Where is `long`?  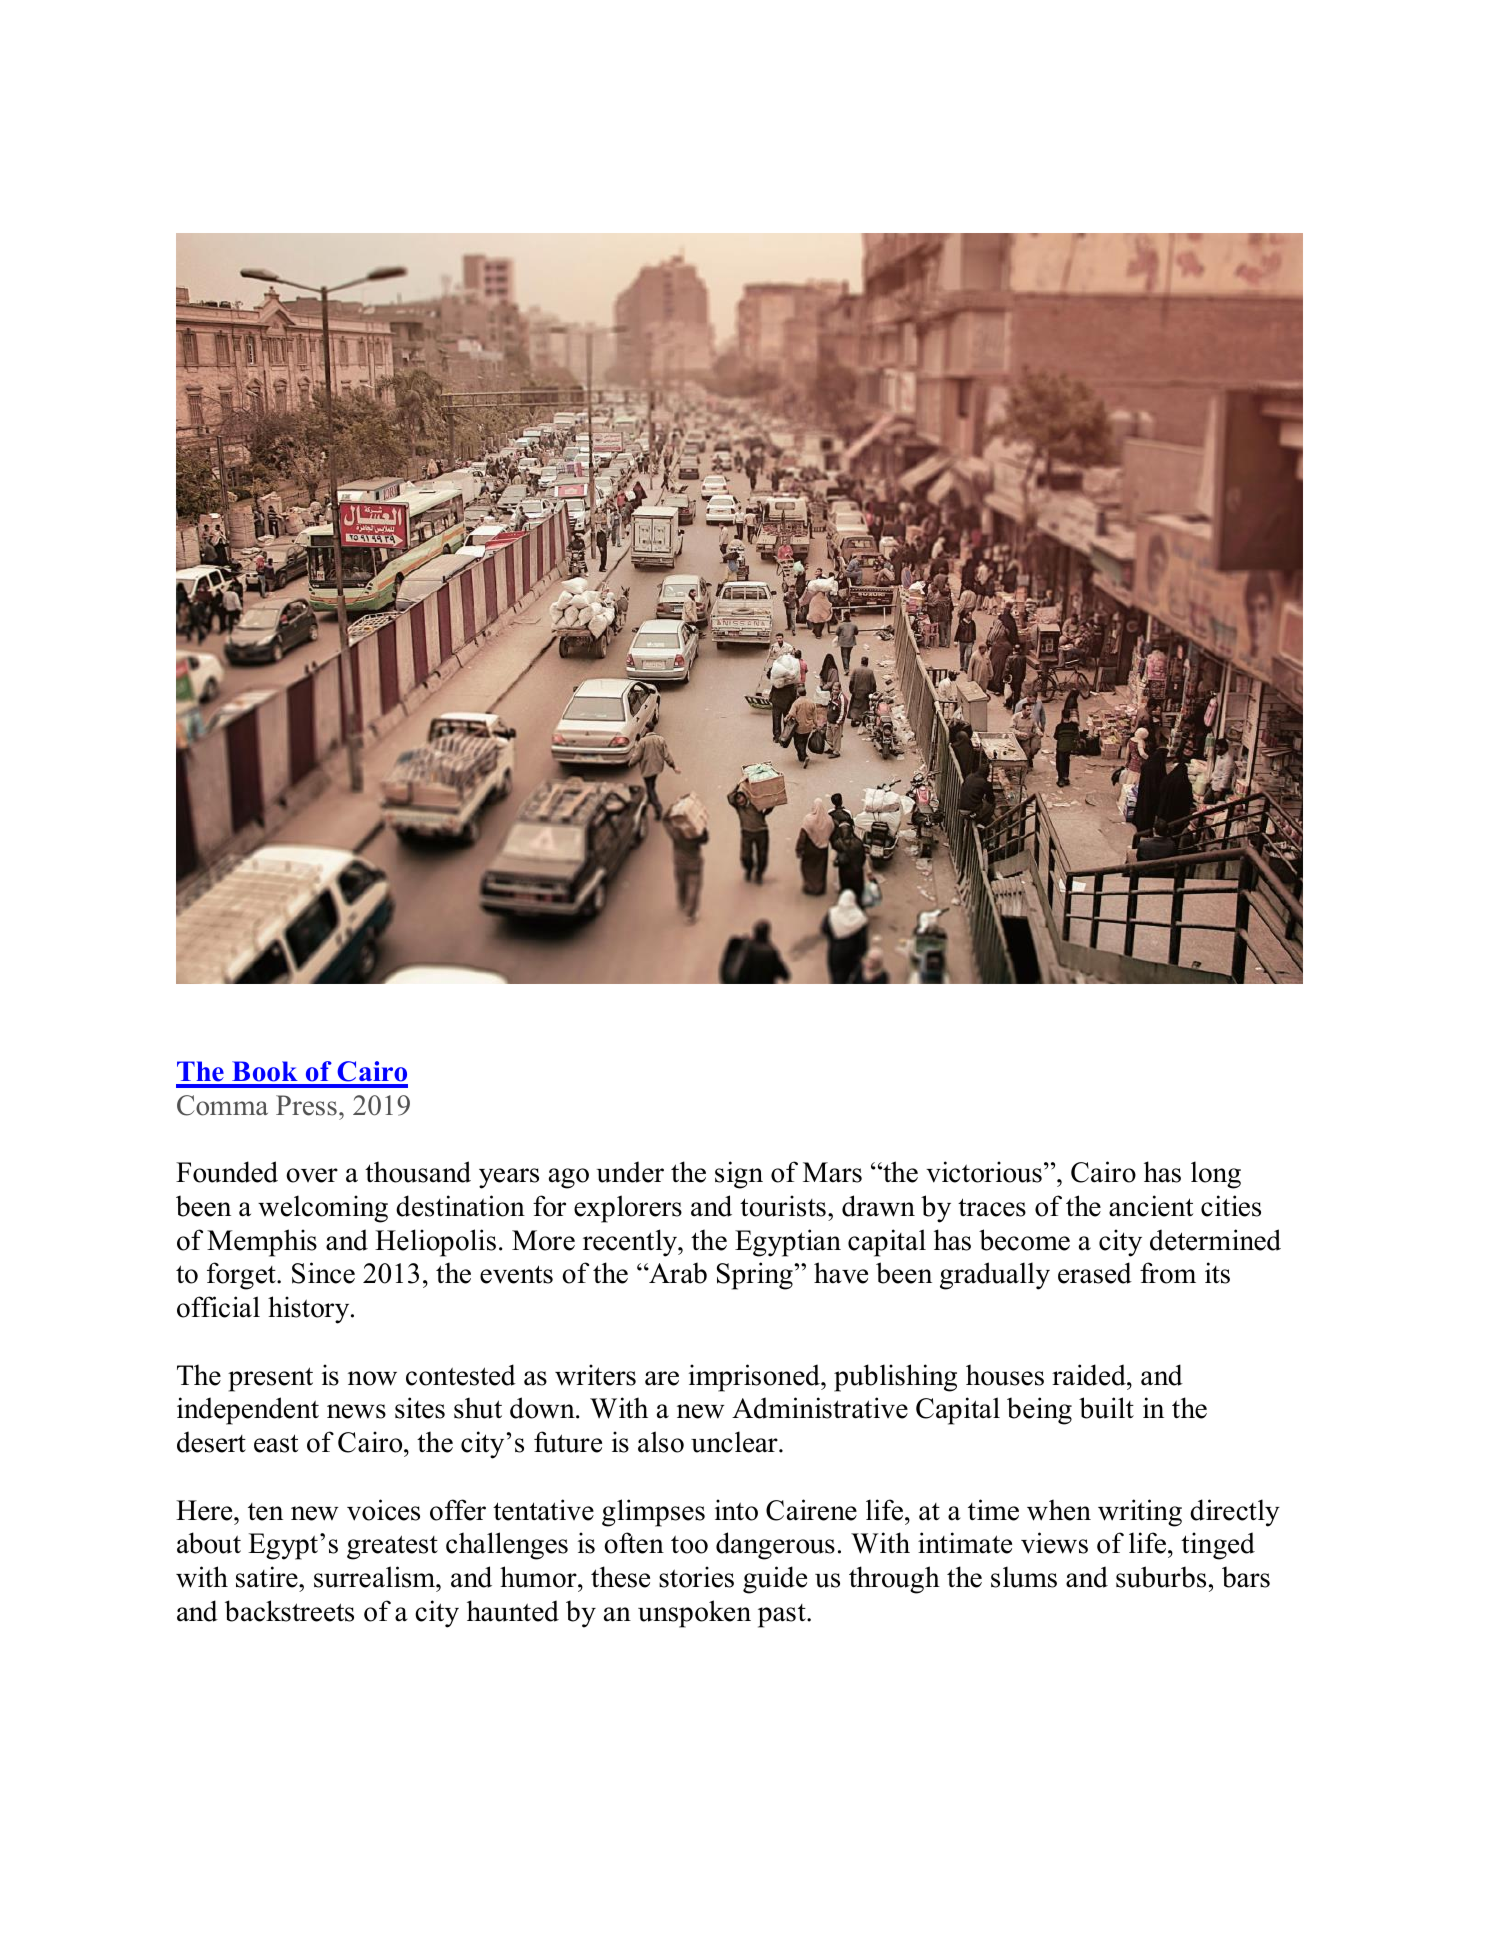
long is located at coordinates (1216, 1175).
